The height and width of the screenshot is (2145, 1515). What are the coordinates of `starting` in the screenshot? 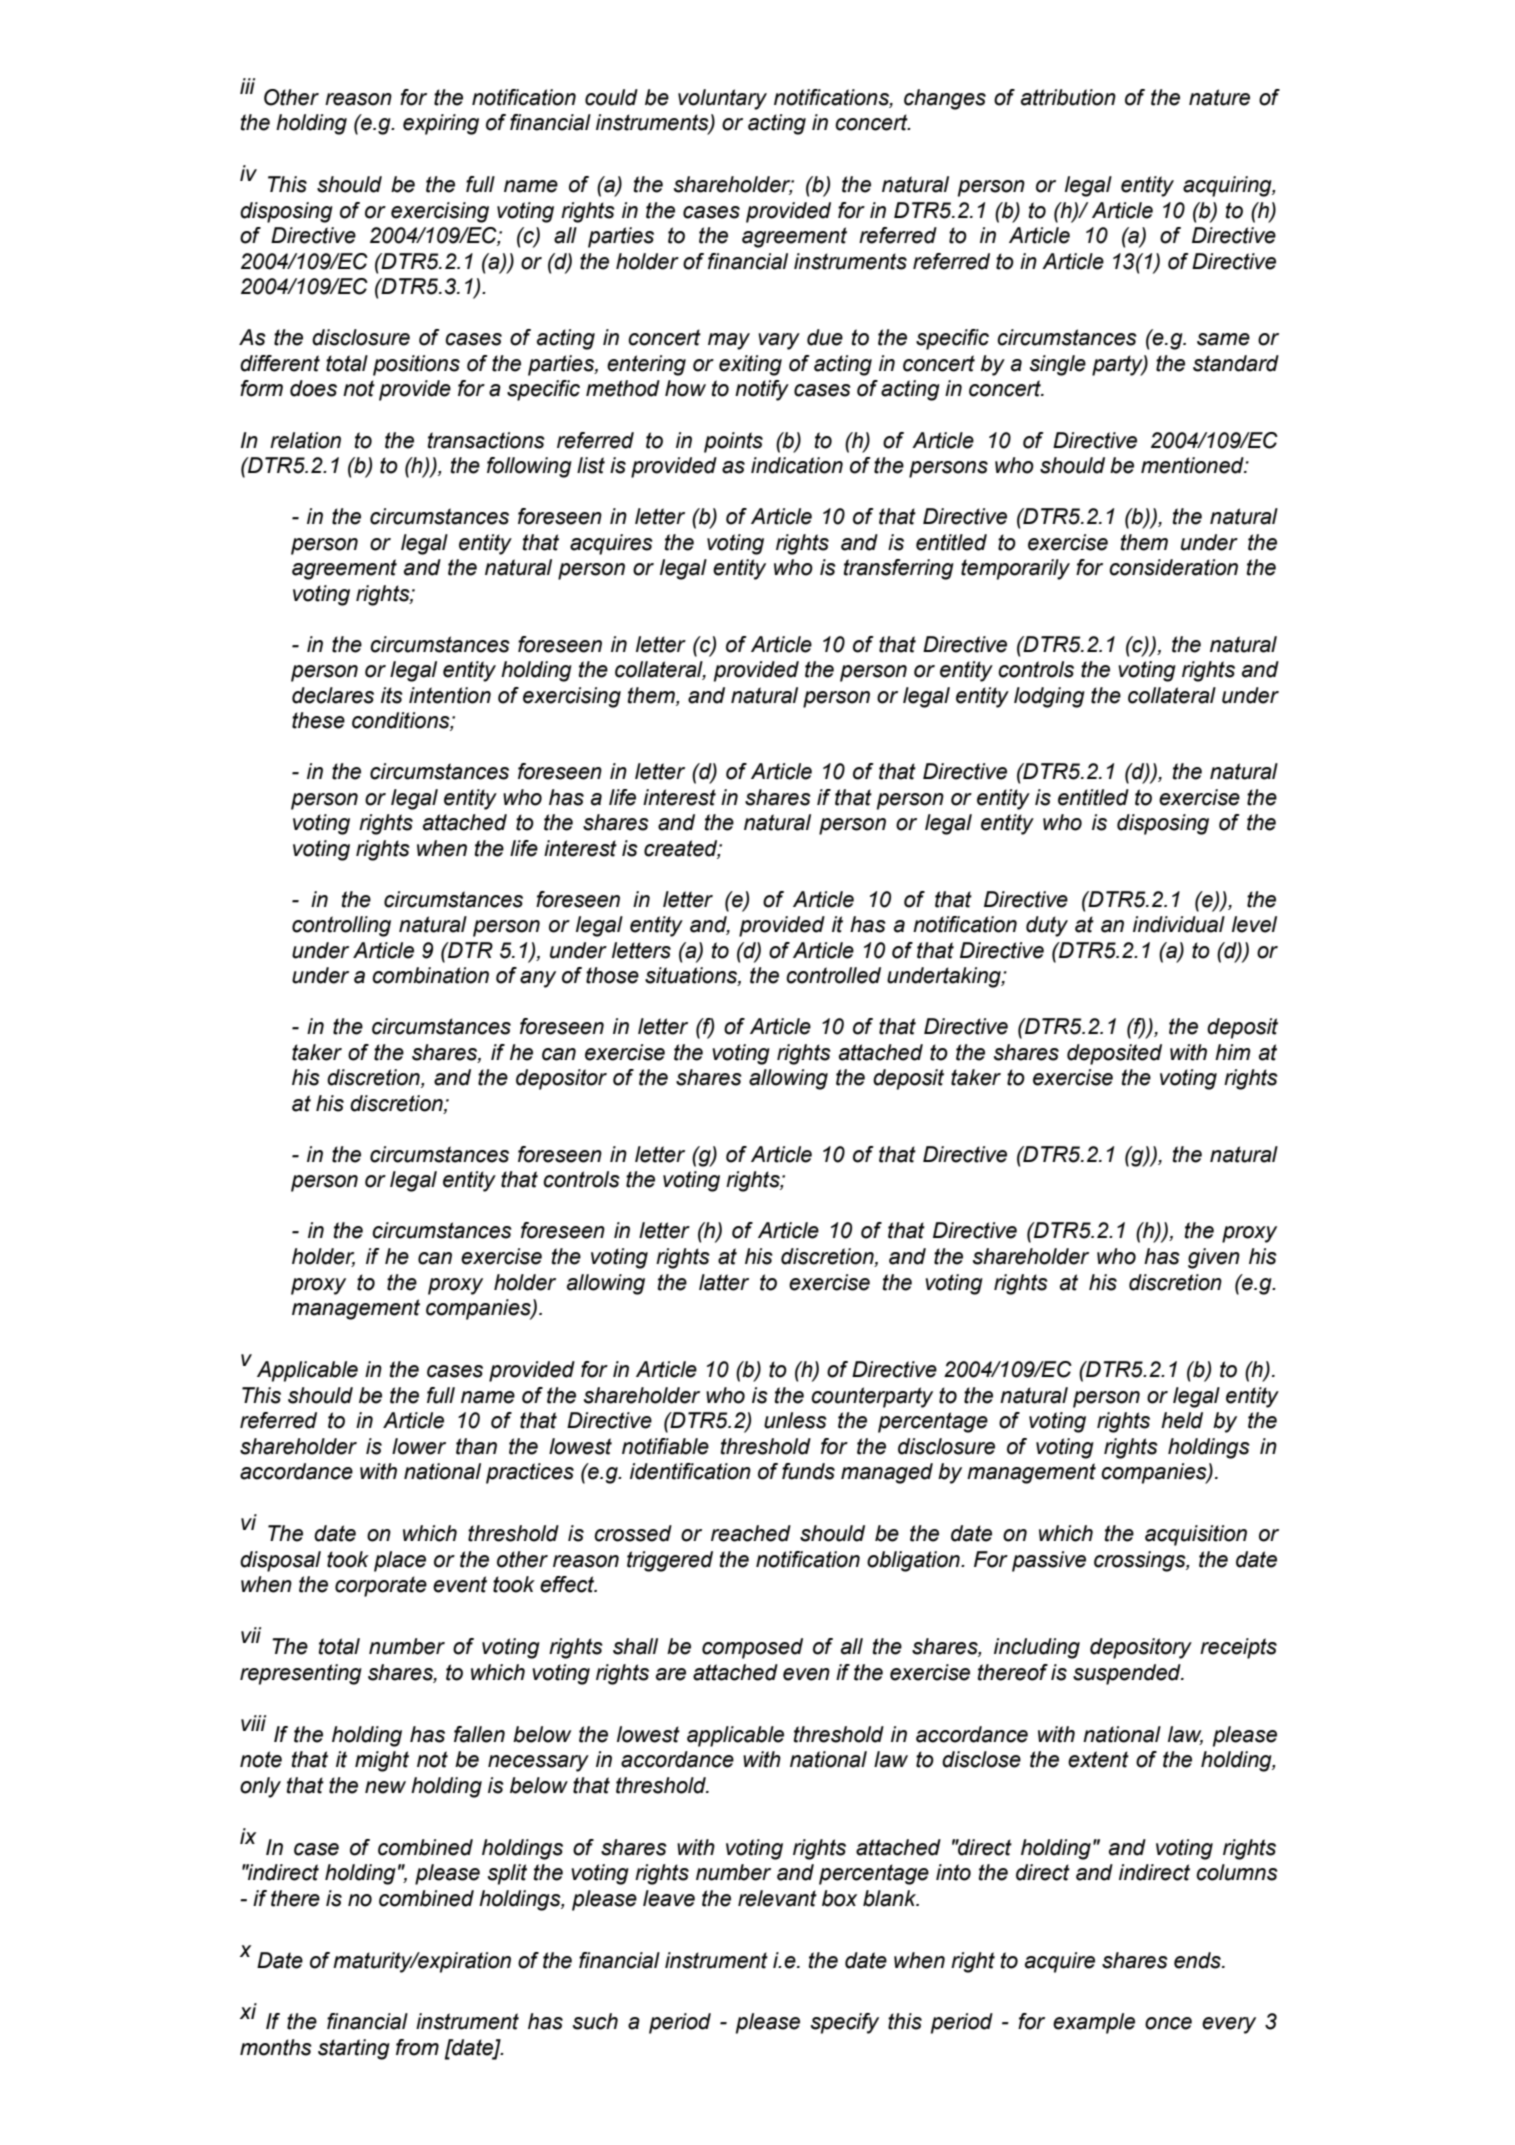 It's located at (354, 2049).
